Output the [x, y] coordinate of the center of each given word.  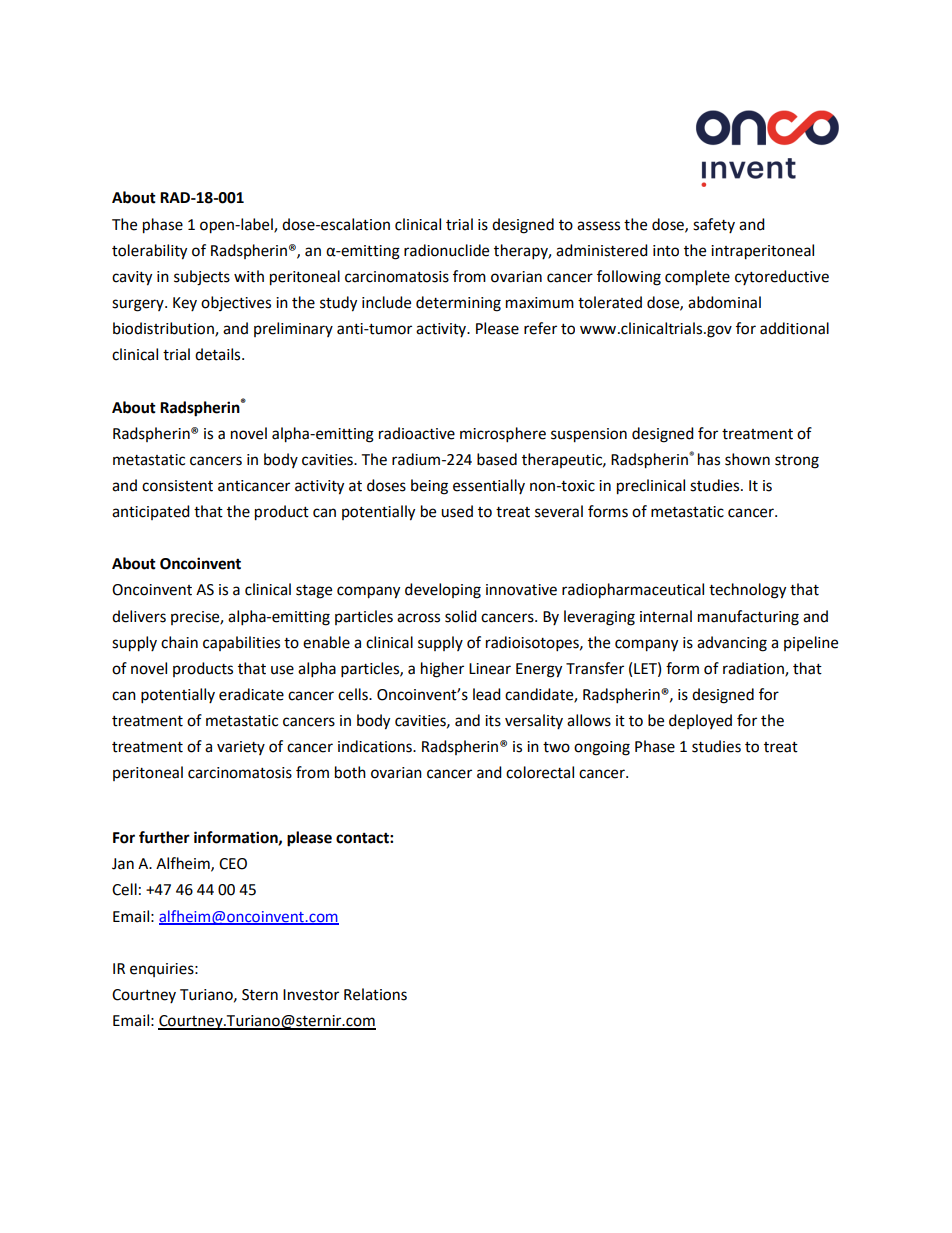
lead [487, 694]
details [219, 354]
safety [714, 225]
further [164, 837]
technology [747, 591]
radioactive [417, 433]
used [457, 511]
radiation [754, 669]
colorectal [540, 772]
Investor [311, 995]
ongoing [602, 748]
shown [747, 459]
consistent [177, 486]
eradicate [251, 694]
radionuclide [446, 250]
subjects [202, 278]
